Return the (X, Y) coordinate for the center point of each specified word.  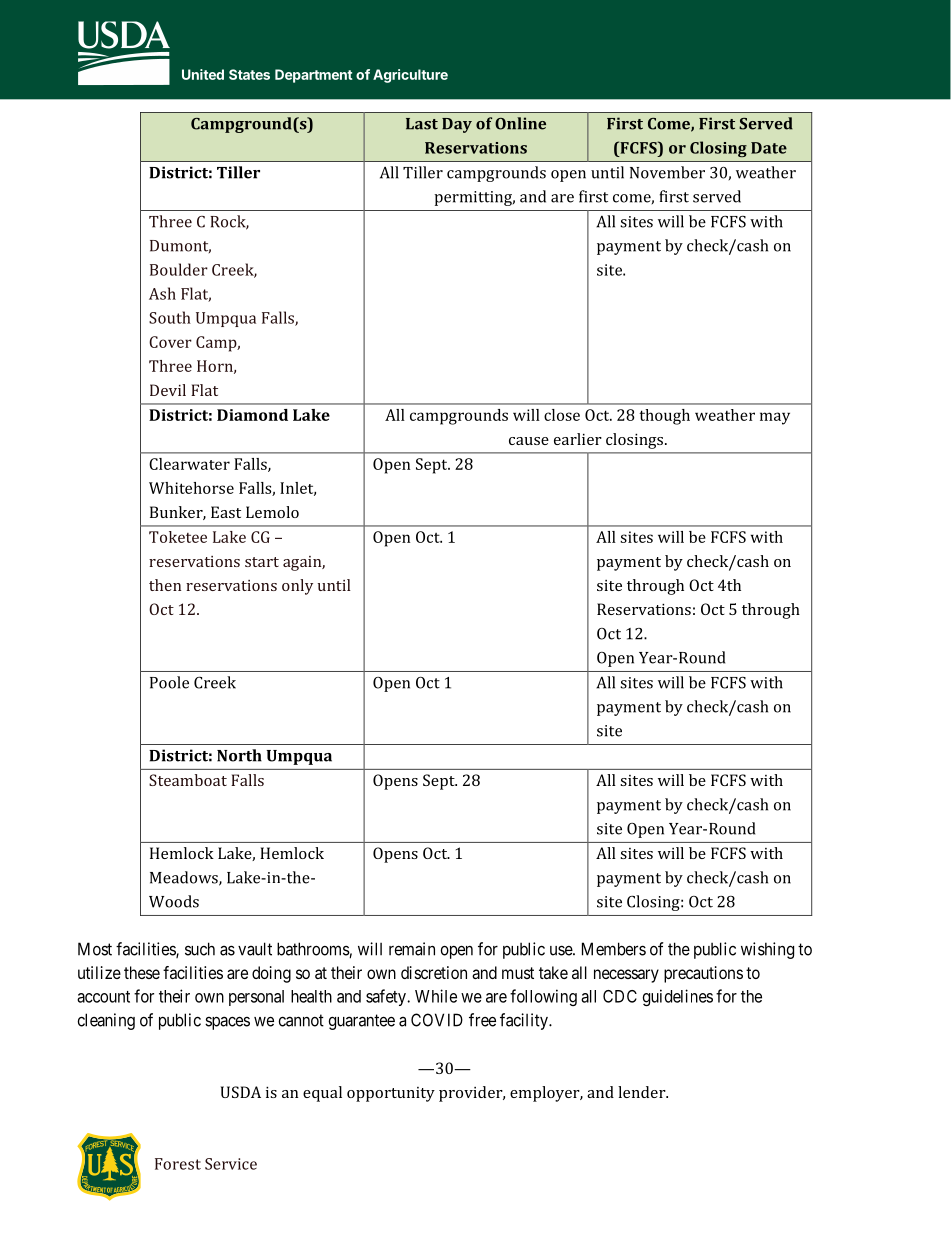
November (667, 172)
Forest (178, 1164)
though (664, 417)
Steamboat (188, 780)
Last (422, 124)
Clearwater (189, 464)
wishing (767, 950)
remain (412, 949)
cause (529, 441)
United (203, 74)
